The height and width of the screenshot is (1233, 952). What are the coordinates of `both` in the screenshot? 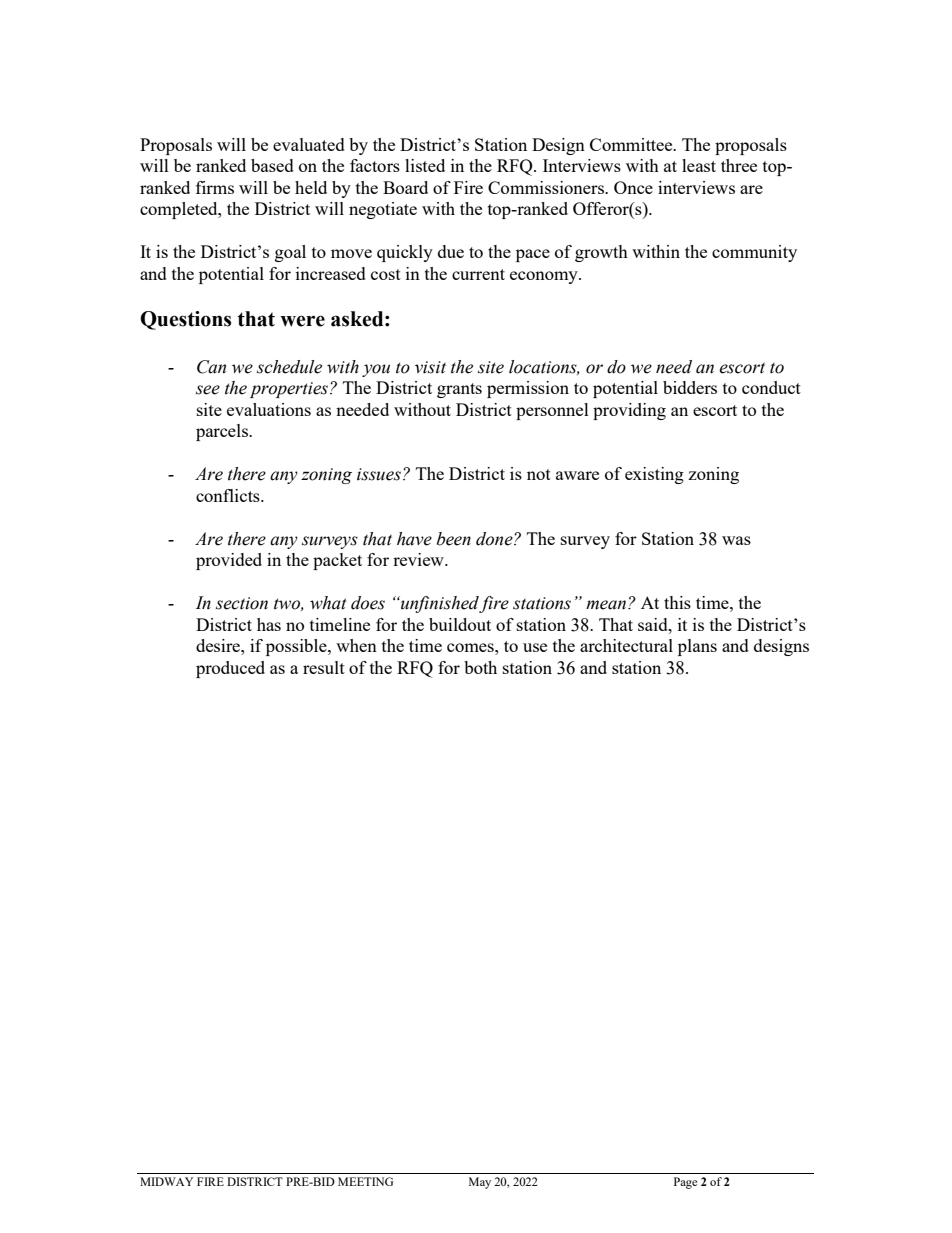 It's located at (480, 667).
